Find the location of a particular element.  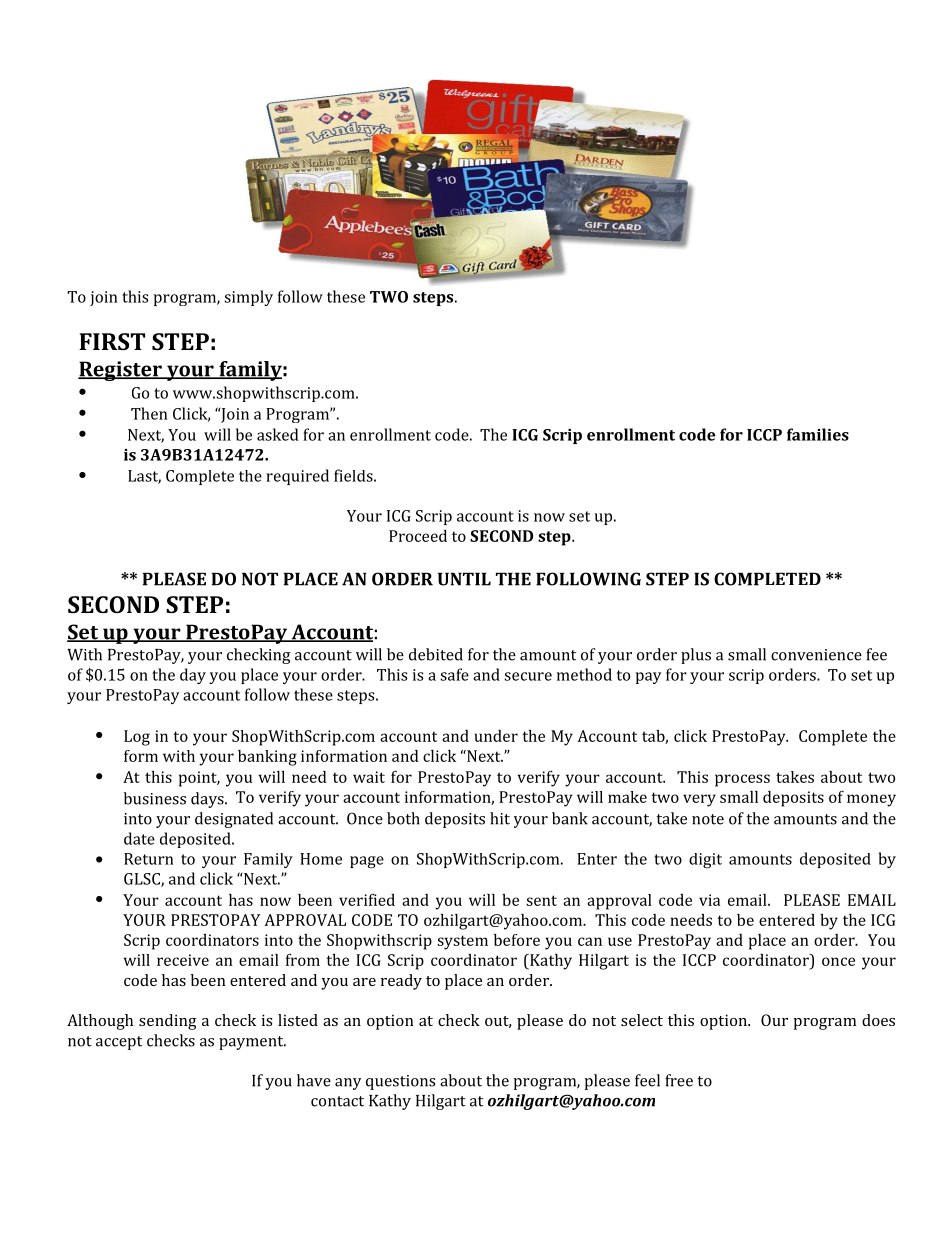

asked is located at coordinates (278, 434).
